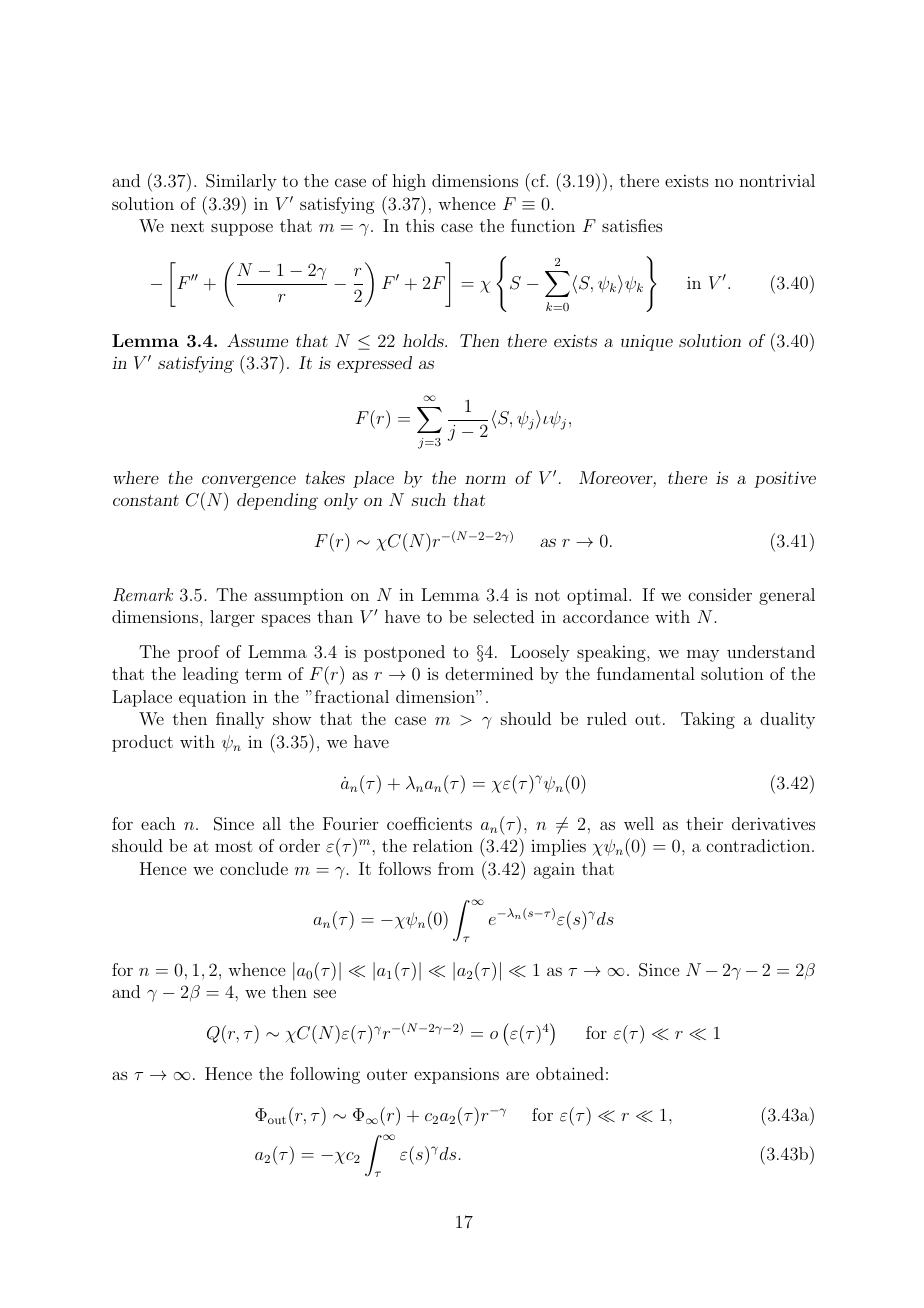  What do you see at coordinates (187, 226) in the screenshot?
I see `next` at bounding box center [187, 226].
